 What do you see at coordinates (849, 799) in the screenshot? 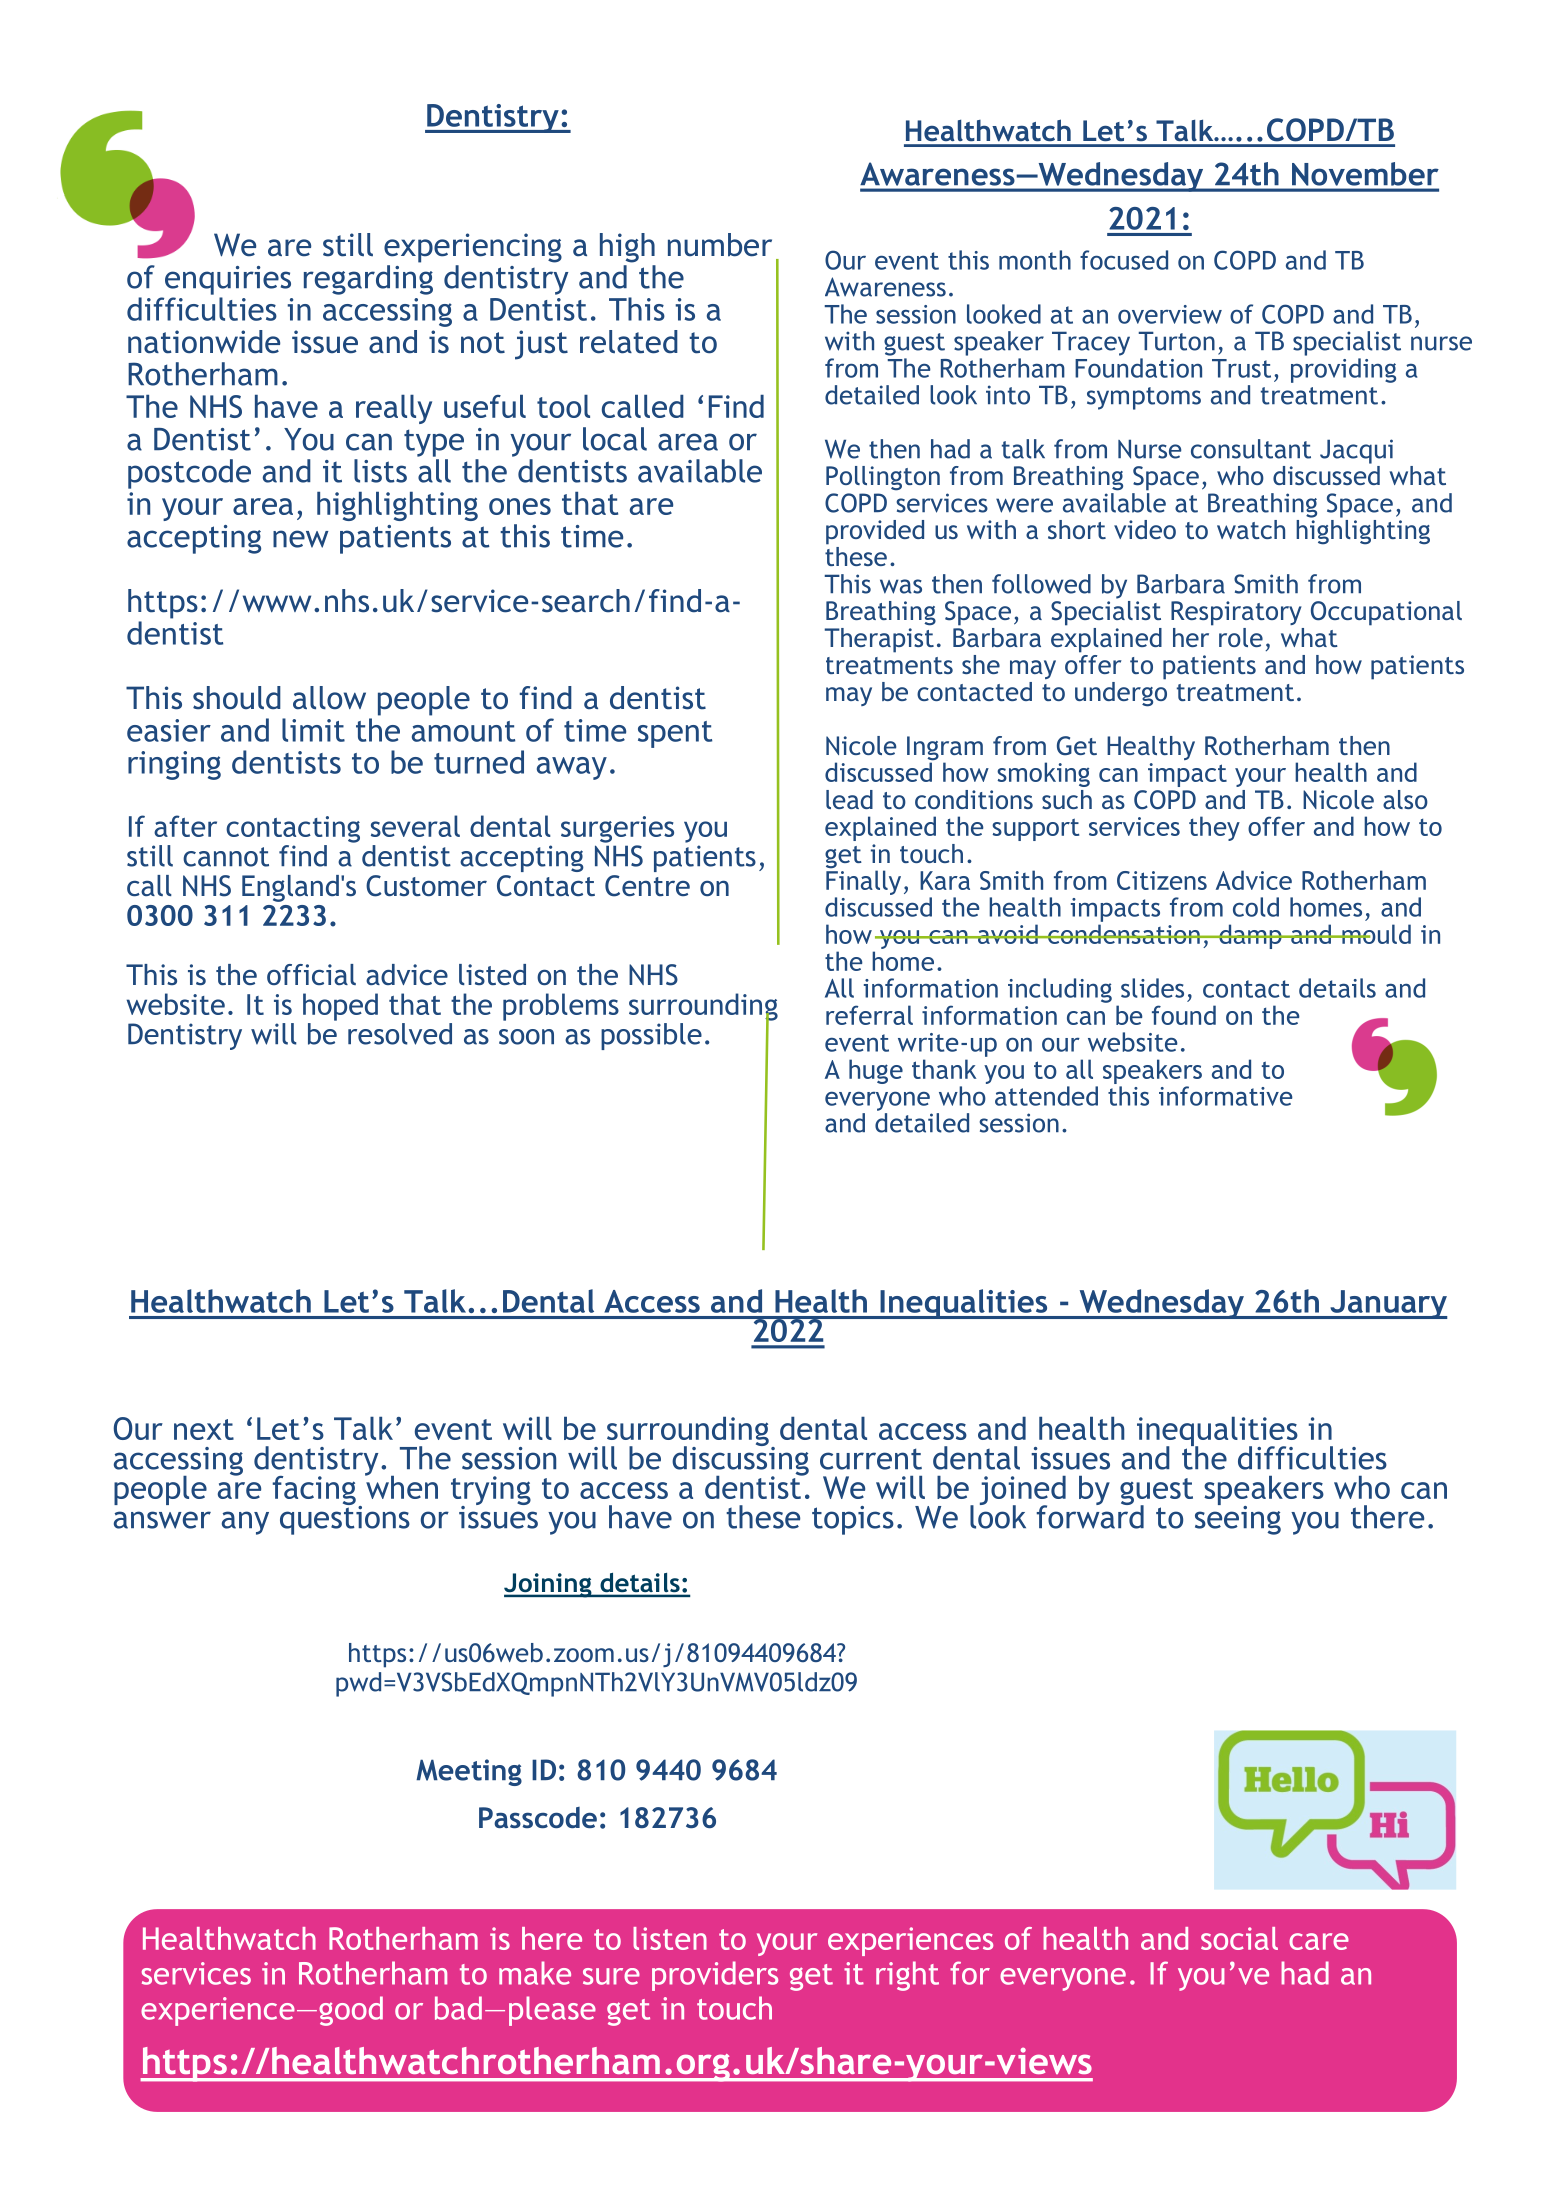
I see `lead` at bounding box center [849, 799].
